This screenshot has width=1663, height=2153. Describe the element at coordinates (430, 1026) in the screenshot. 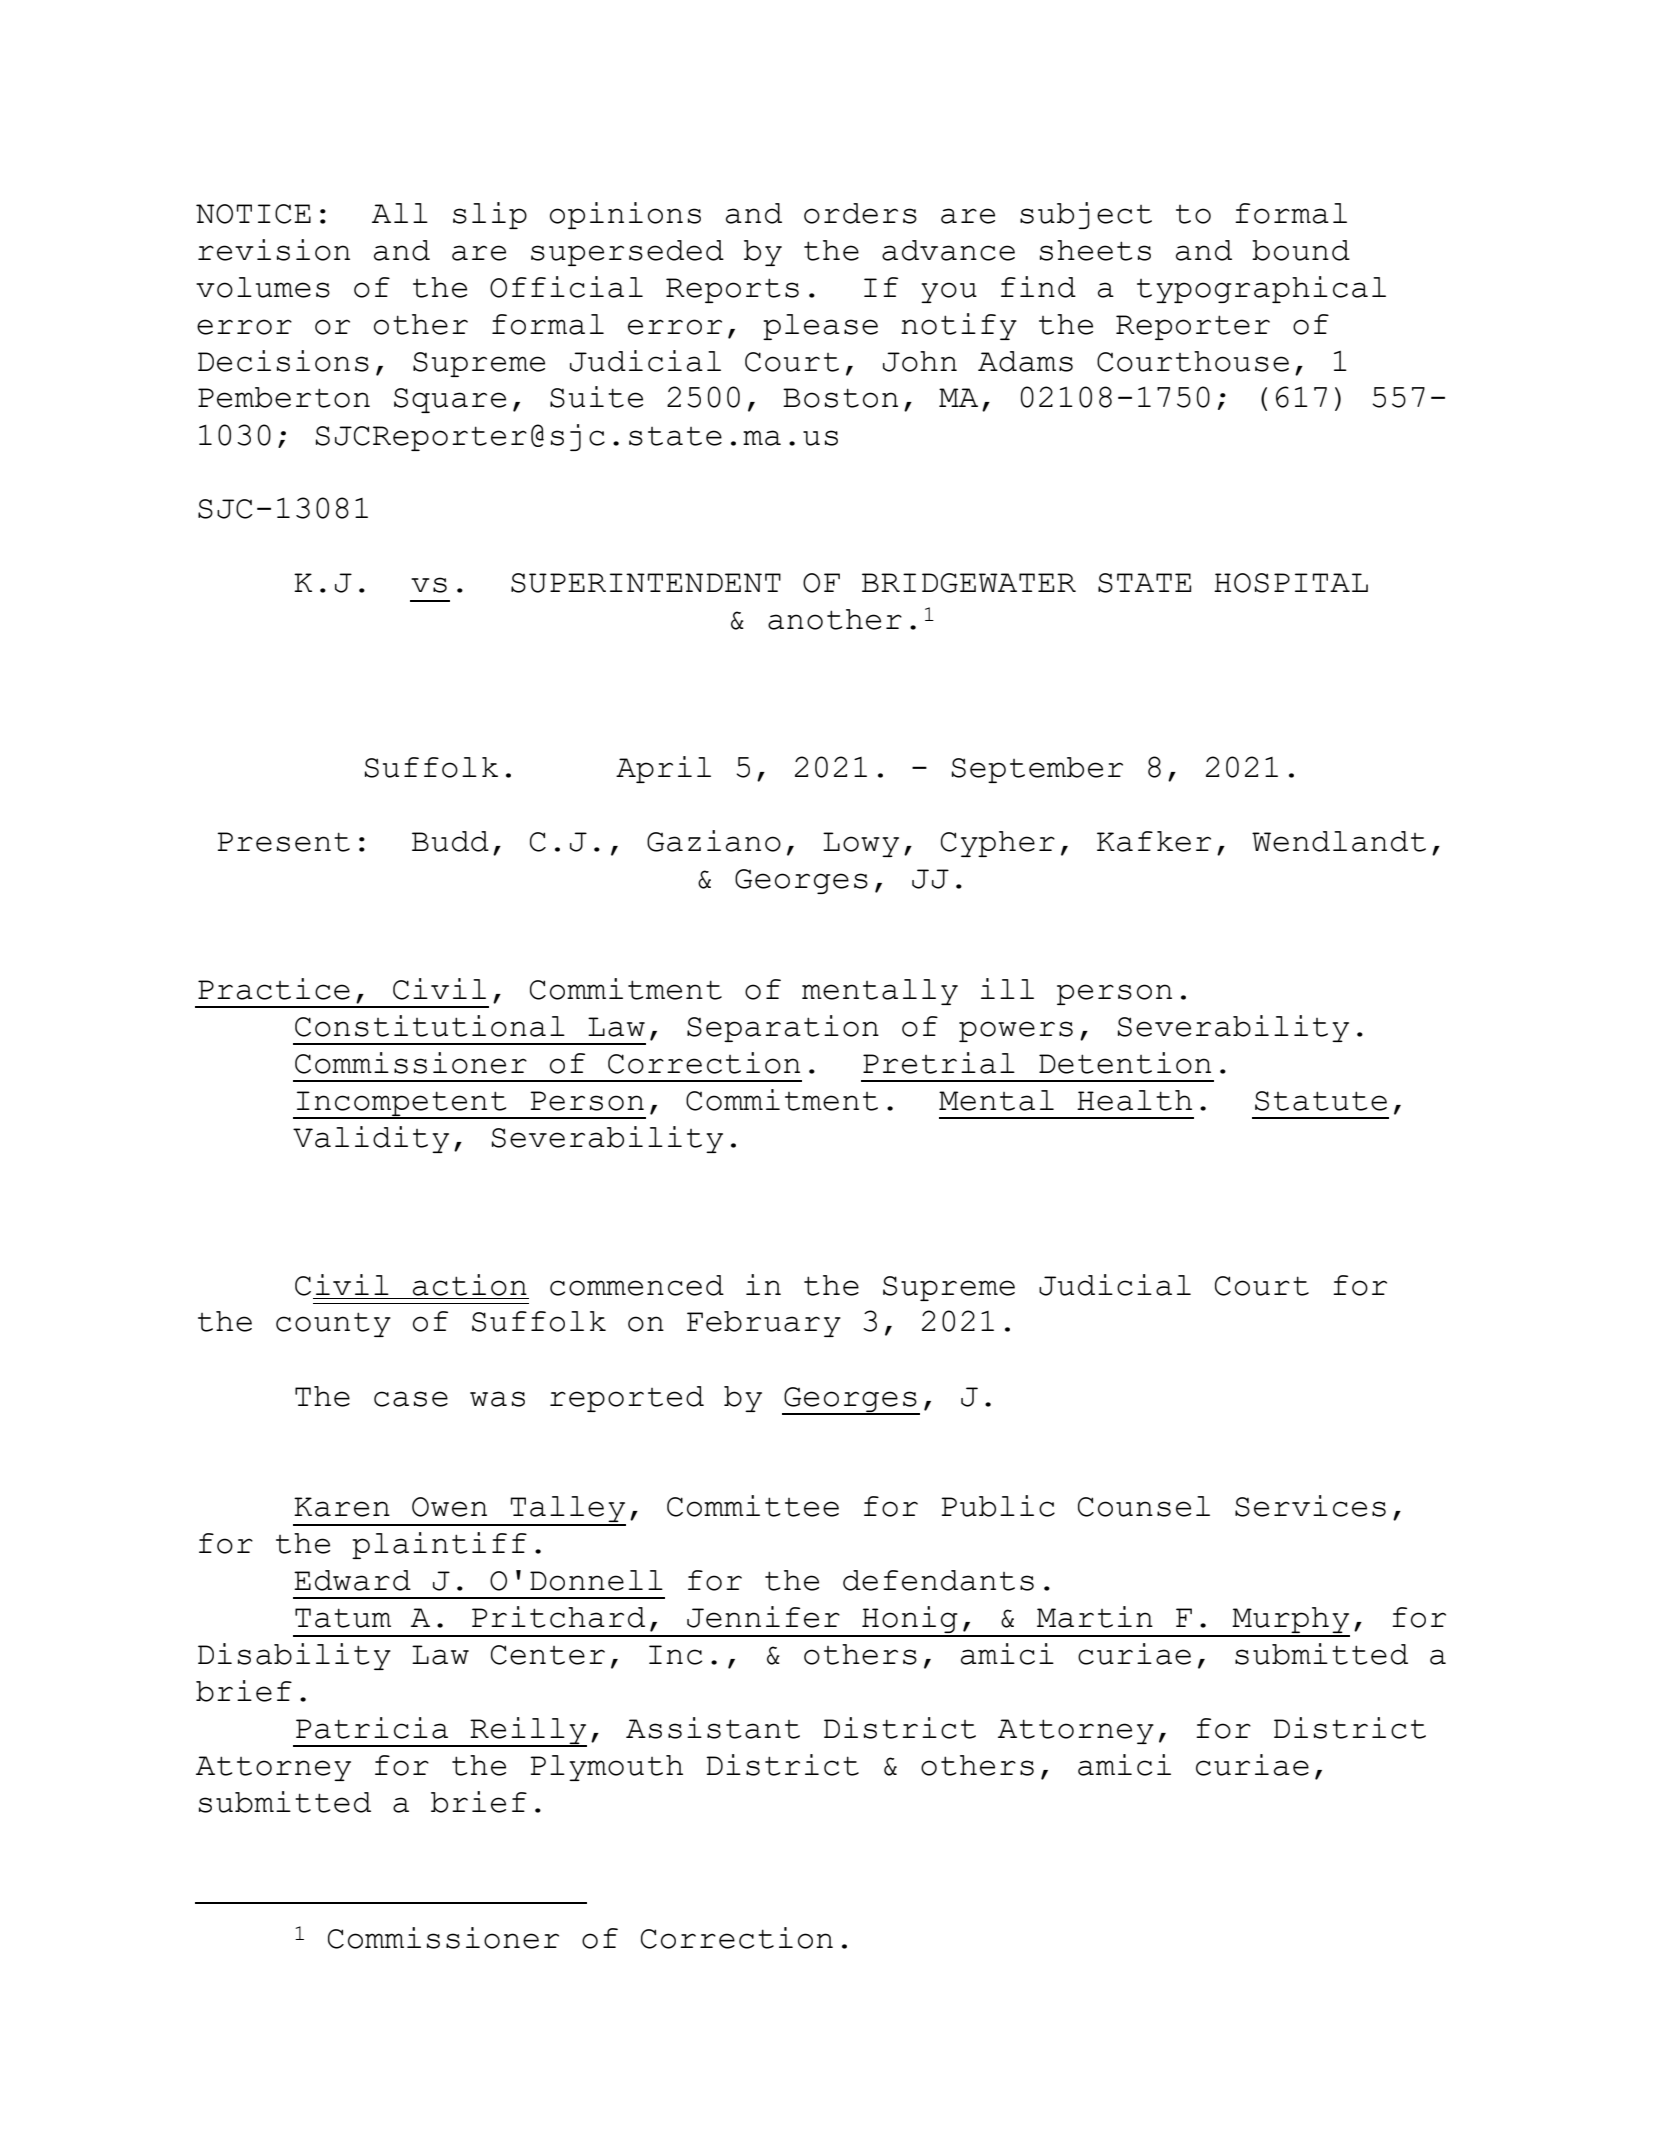

I see `Constitutional` at that location.
